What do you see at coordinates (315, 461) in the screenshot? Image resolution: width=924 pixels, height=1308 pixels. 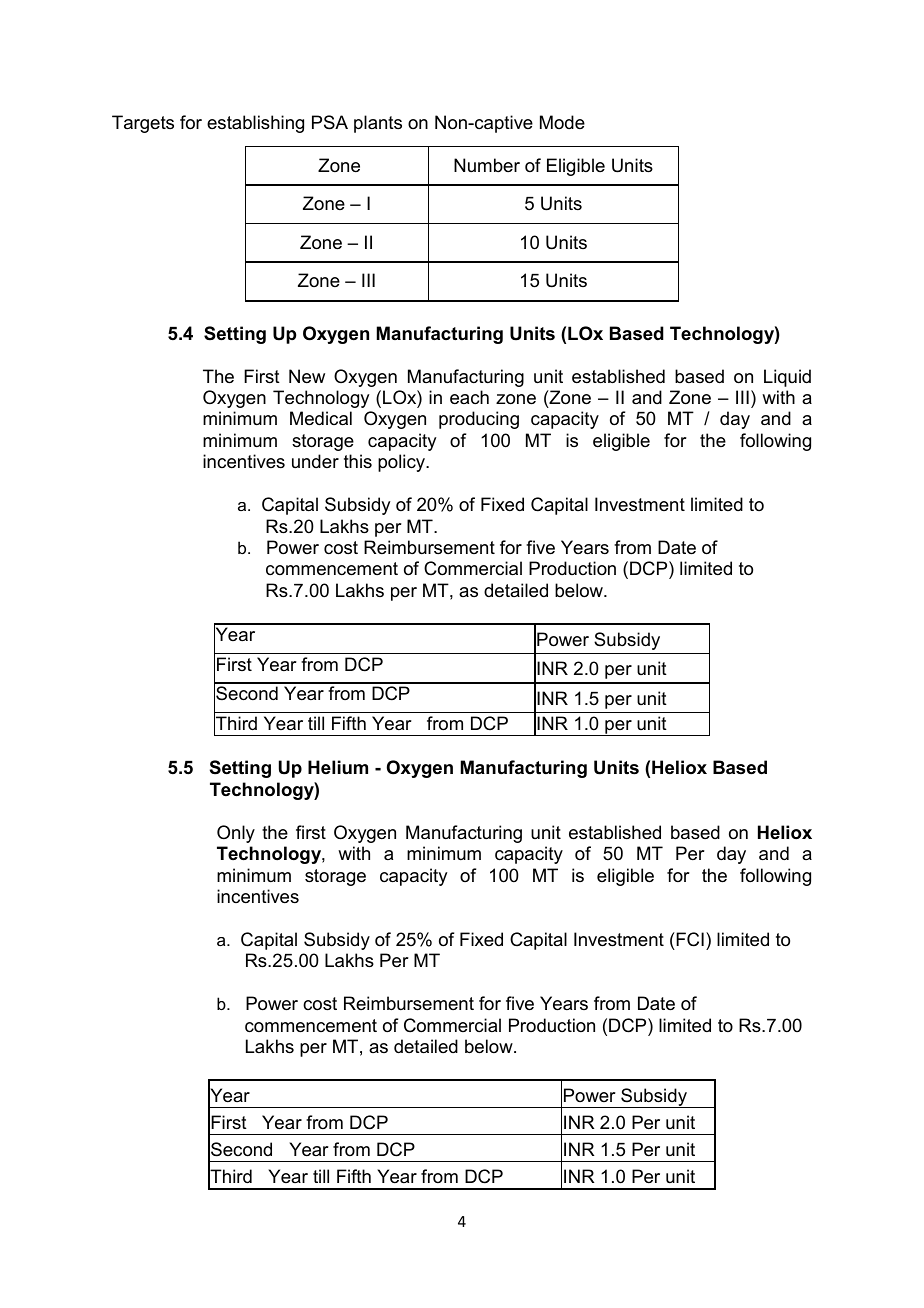 I see `under` at bounding box center [315, 461].
